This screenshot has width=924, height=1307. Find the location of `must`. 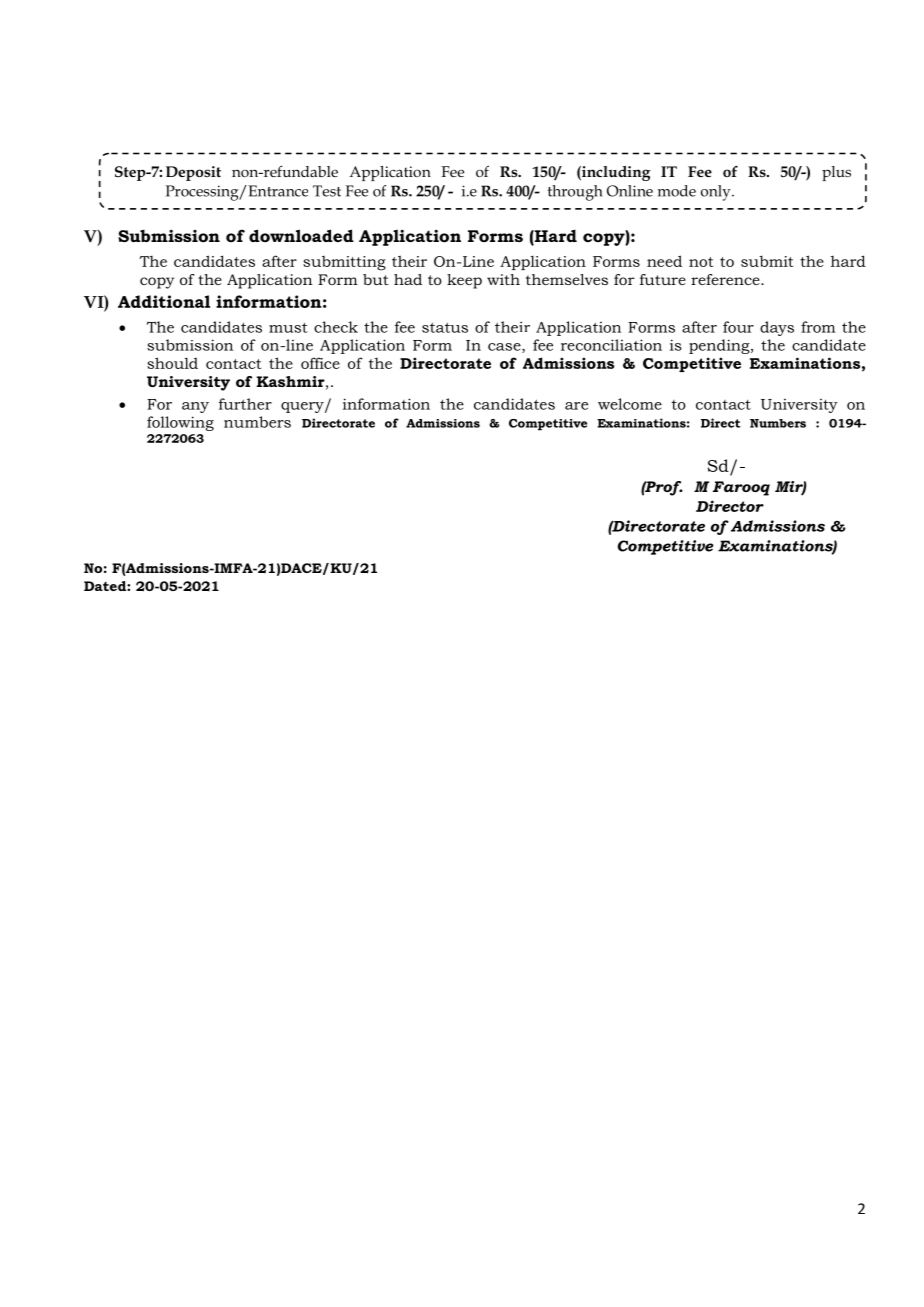

must is located at coordinates (288, 327).
